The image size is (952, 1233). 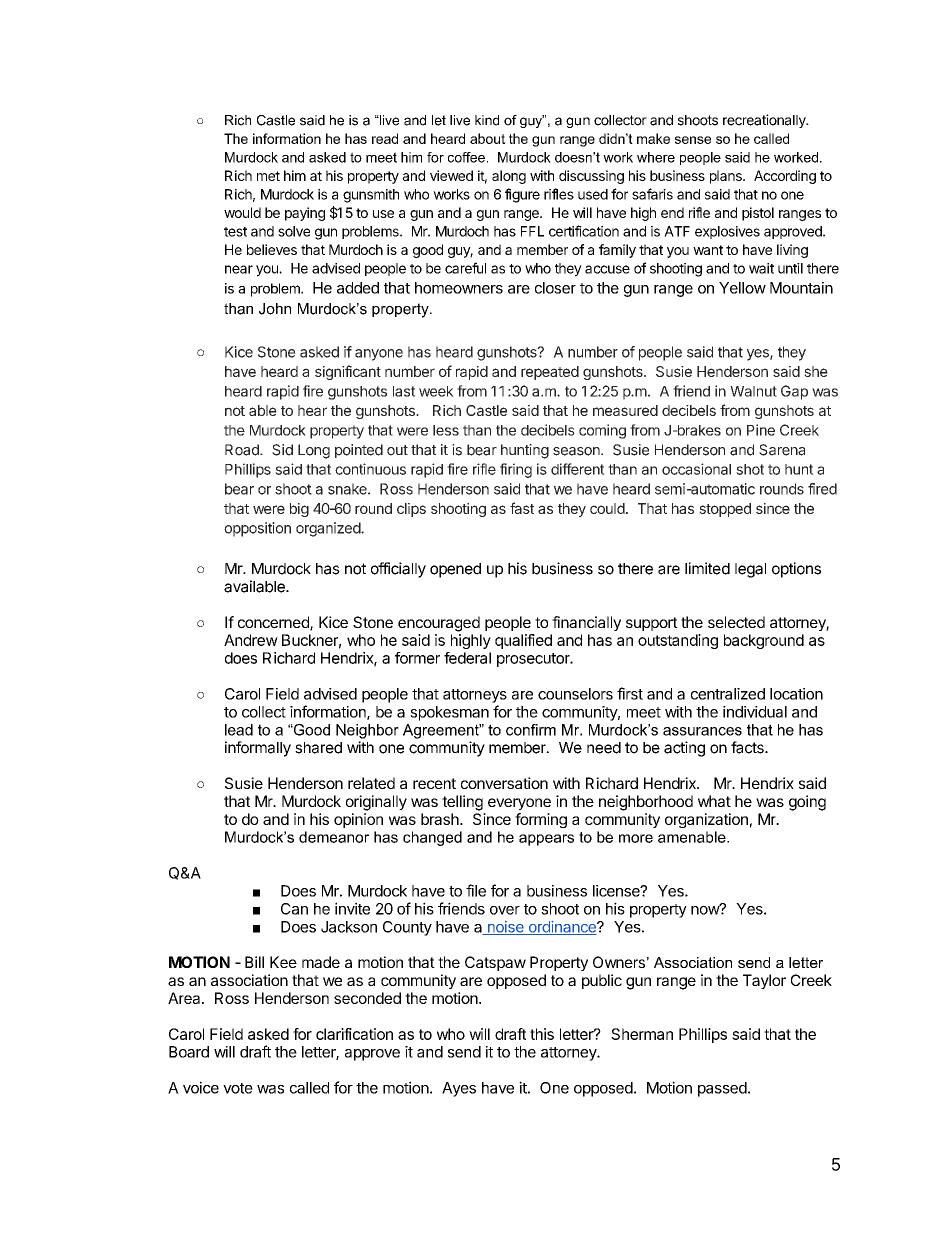 What do you see at coordinates (727, 177) in the screenshot?
I see `plans` at bounding box center [727, 177].
